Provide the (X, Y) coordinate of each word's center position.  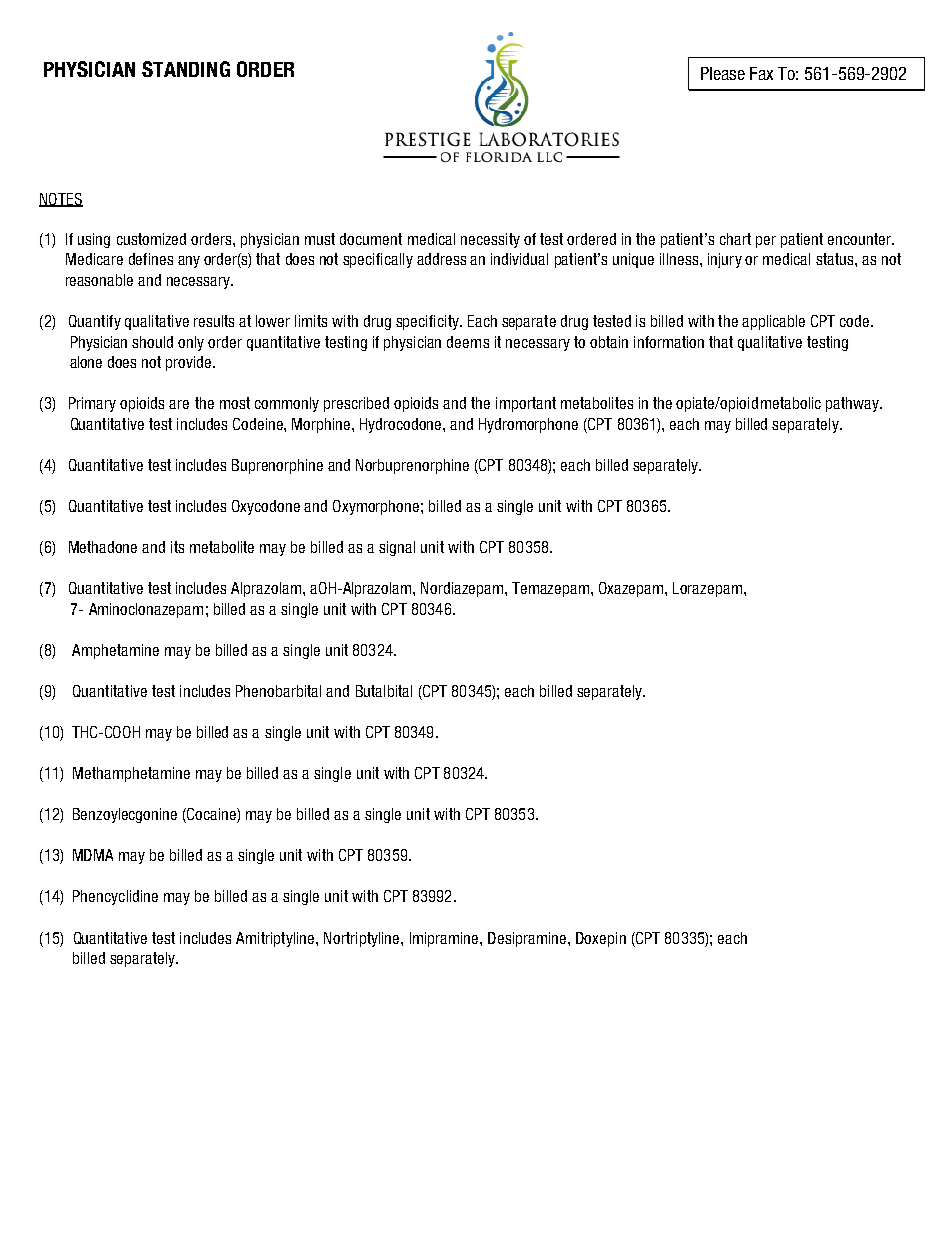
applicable (773, 322)
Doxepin (601, 939)
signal (397, 548)
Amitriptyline (276, 939)
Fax (761, 73)
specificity (428, 322)
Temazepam (552, 589)
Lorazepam (707, 589)
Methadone (103, 547)
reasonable (99, 280)
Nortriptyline (363, 939)
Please (723, 73)
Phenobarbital (278, 691)
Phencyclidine (115, 897)
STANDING (186, 69)
